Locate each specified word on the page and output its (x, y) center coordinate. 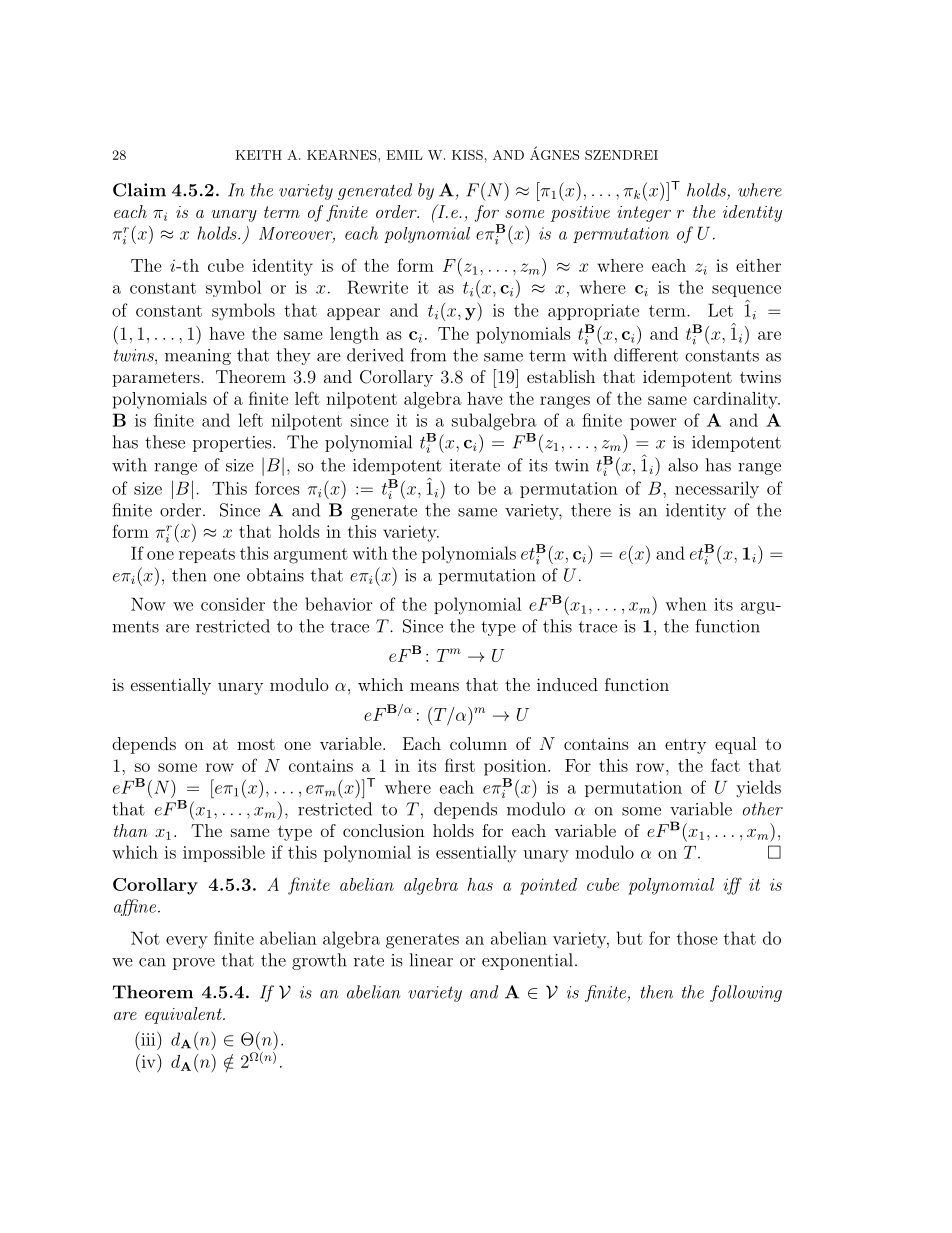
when (686, 604)
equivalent (184, 1015)
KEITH (258, 155)
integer (644, 214)
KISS (467, 155)
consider (233, 604)
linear (431, 960)
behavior (339, 604)
